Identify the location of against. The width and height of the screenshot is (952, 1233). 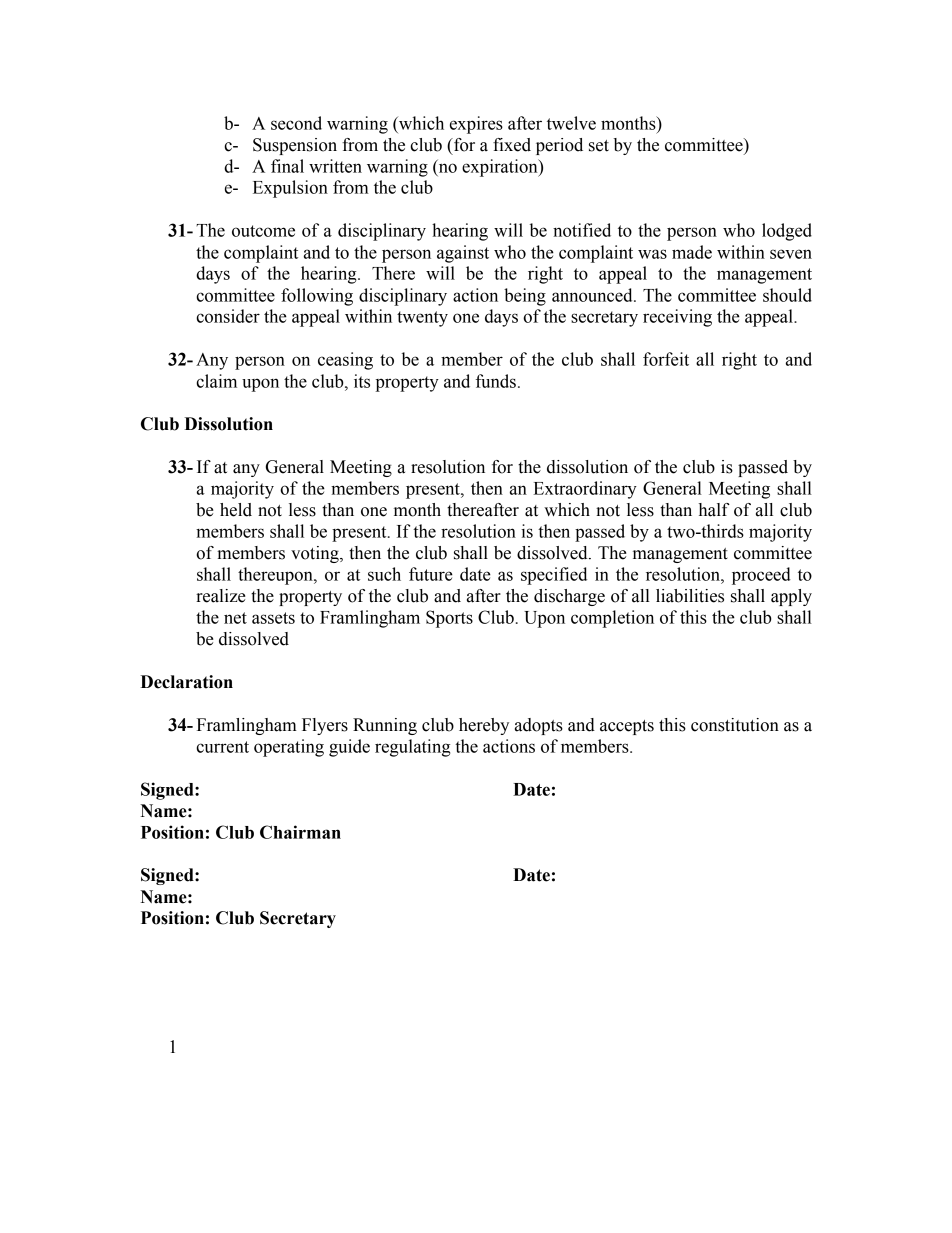
(463, 254).
